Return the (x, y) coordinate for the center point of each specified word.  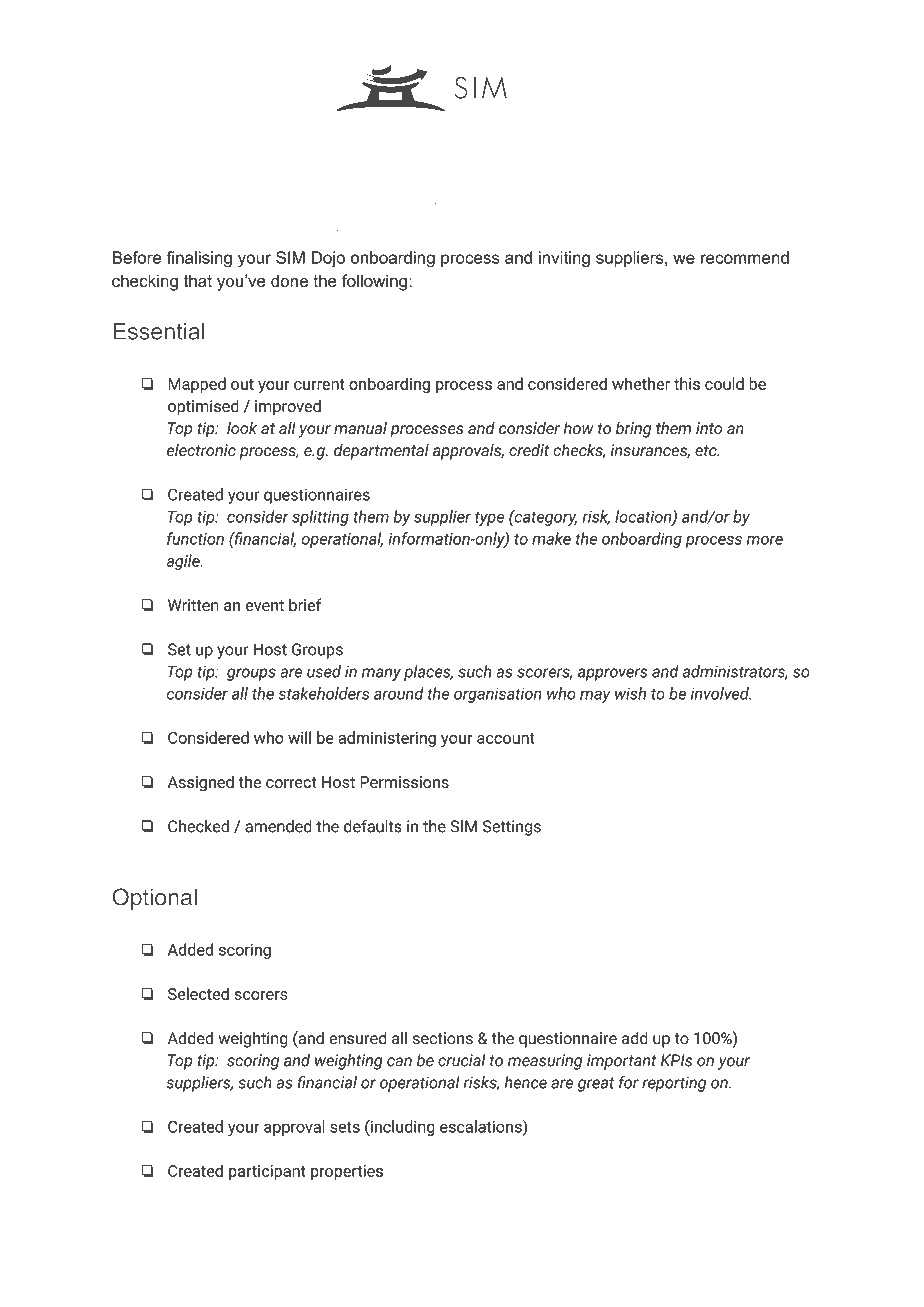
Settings (512, 828)
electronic (201, 450)
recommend (745, 257)
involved (721, 693)
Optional (155, 899)
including (402, 1127)
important (622, 1062)
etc (707, 451)
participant (267, 1172)
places (428, 673)
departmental (381, 452)
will (299, 737)
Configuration (462, 217)
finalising (199, 259)
